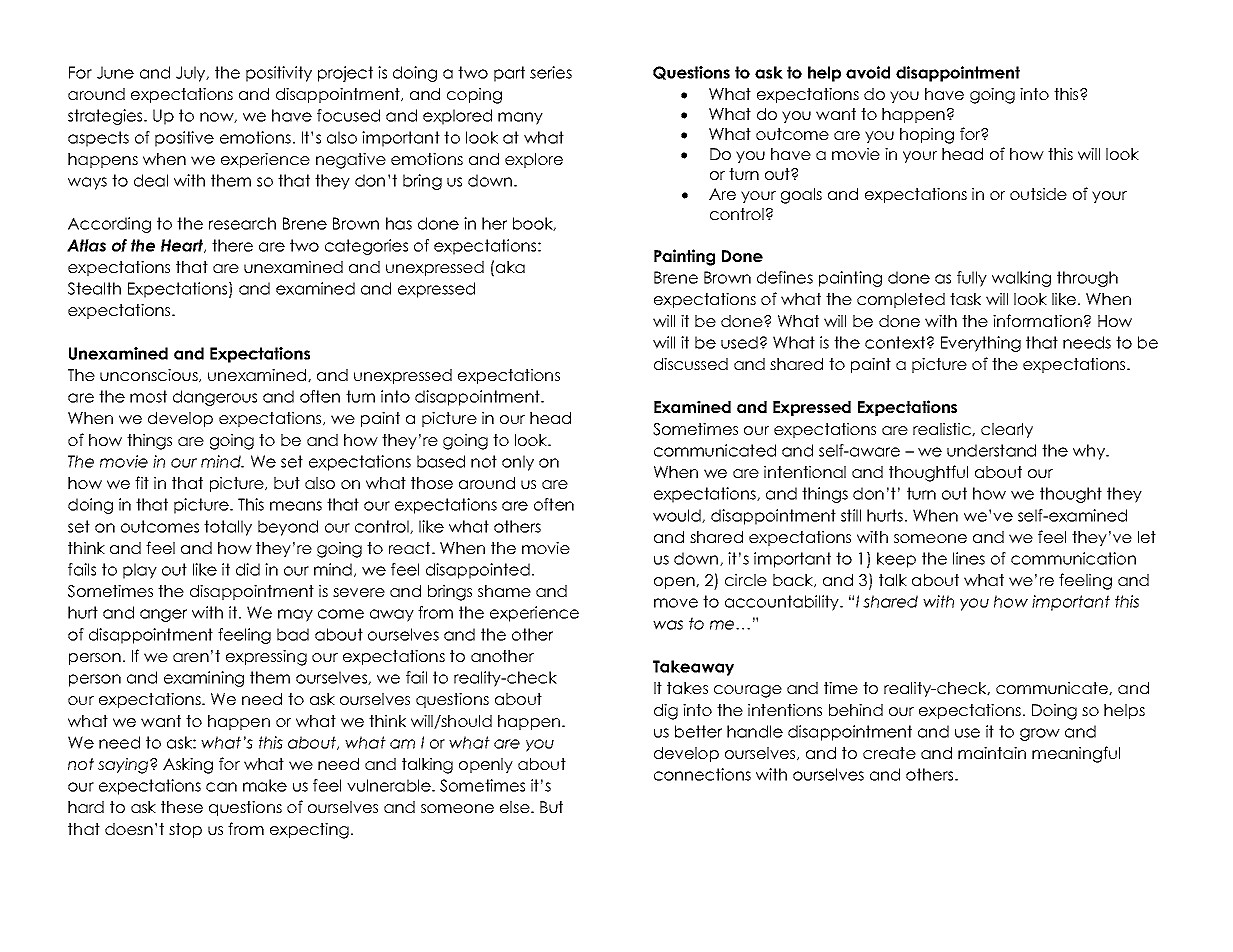 The width and height of the screenshot is (1233, 952). Describe the element at coordinates (142, 482) in the screenshot. I see `fit` at that location.
